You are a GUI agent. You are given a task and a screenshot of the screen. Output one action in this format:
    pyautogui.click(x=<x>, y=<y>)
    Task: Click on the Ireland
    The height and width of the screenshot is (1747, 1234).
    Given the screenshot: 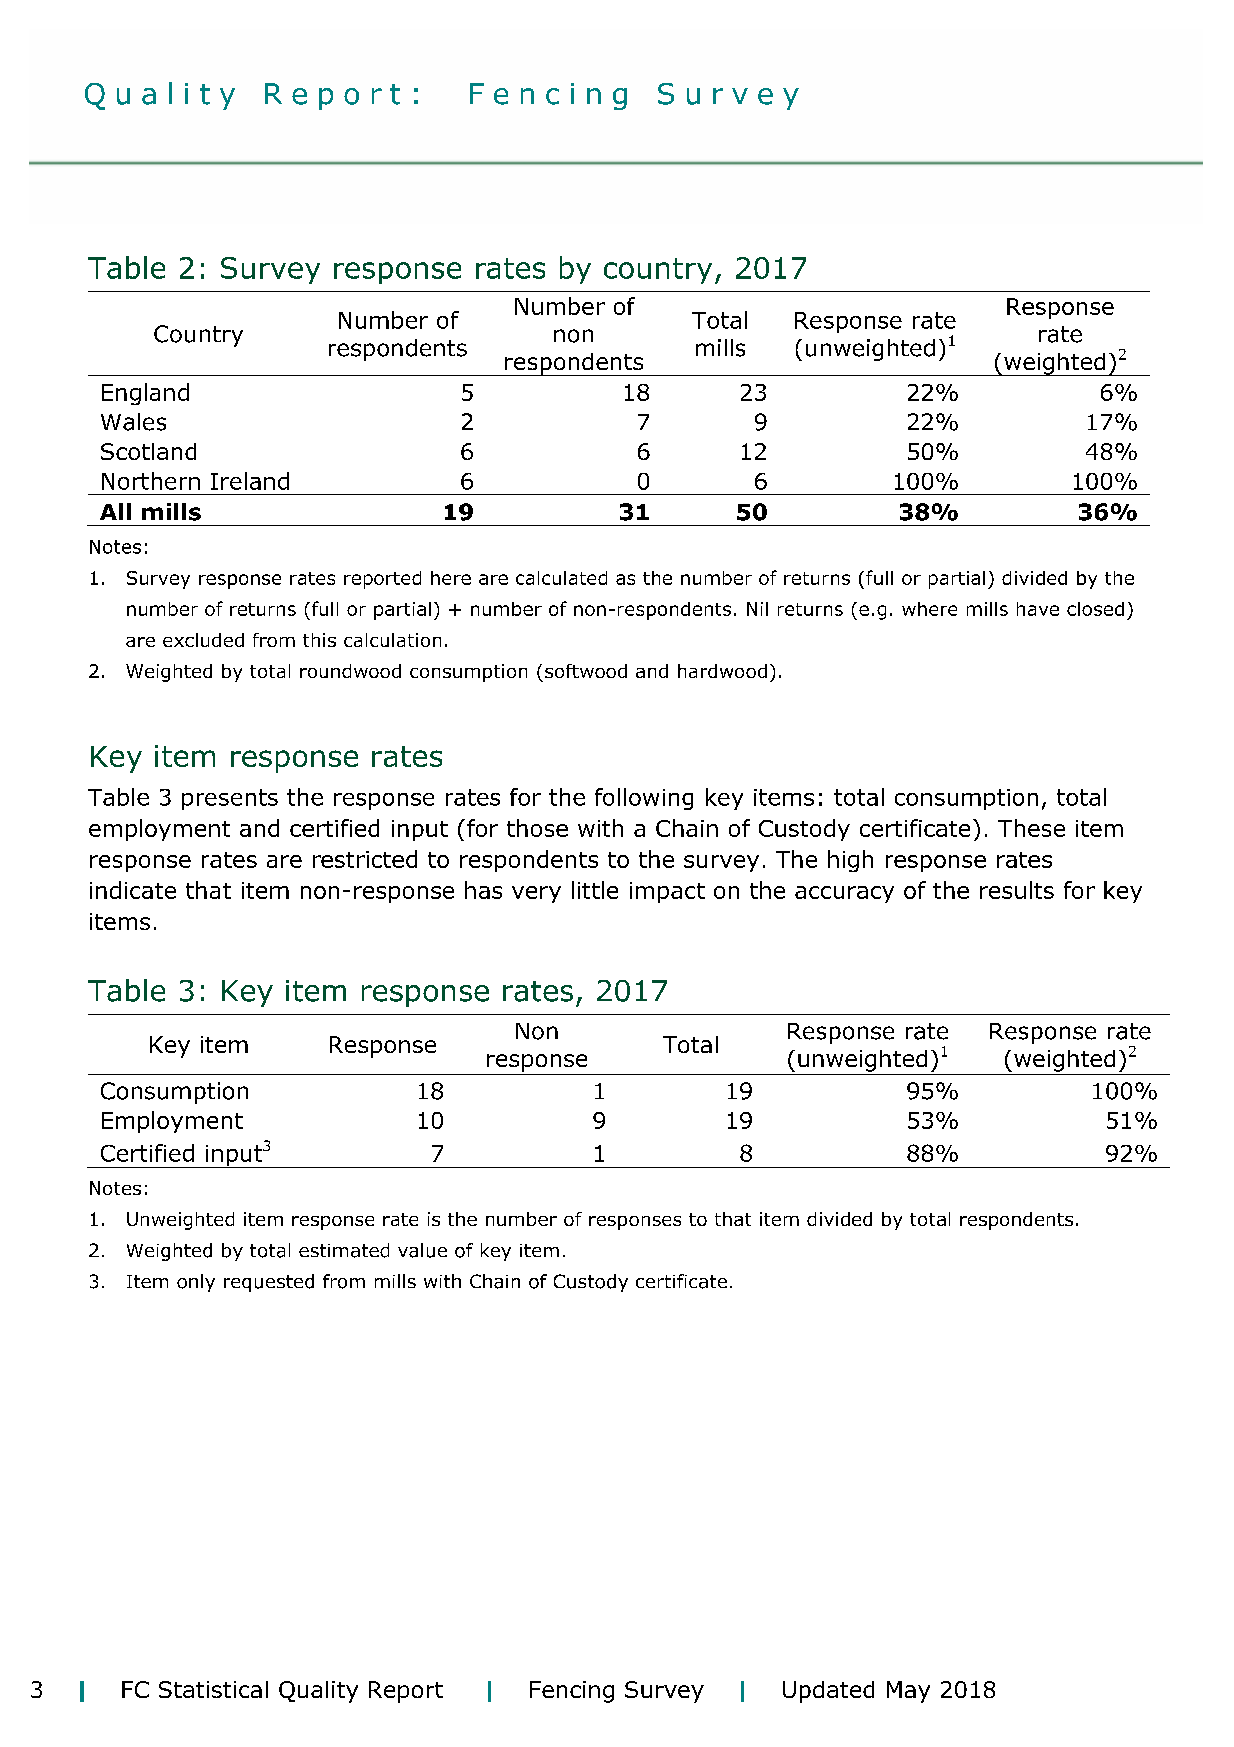 What is the action you would take?
    pyautogui.click(x=250, y=481)
